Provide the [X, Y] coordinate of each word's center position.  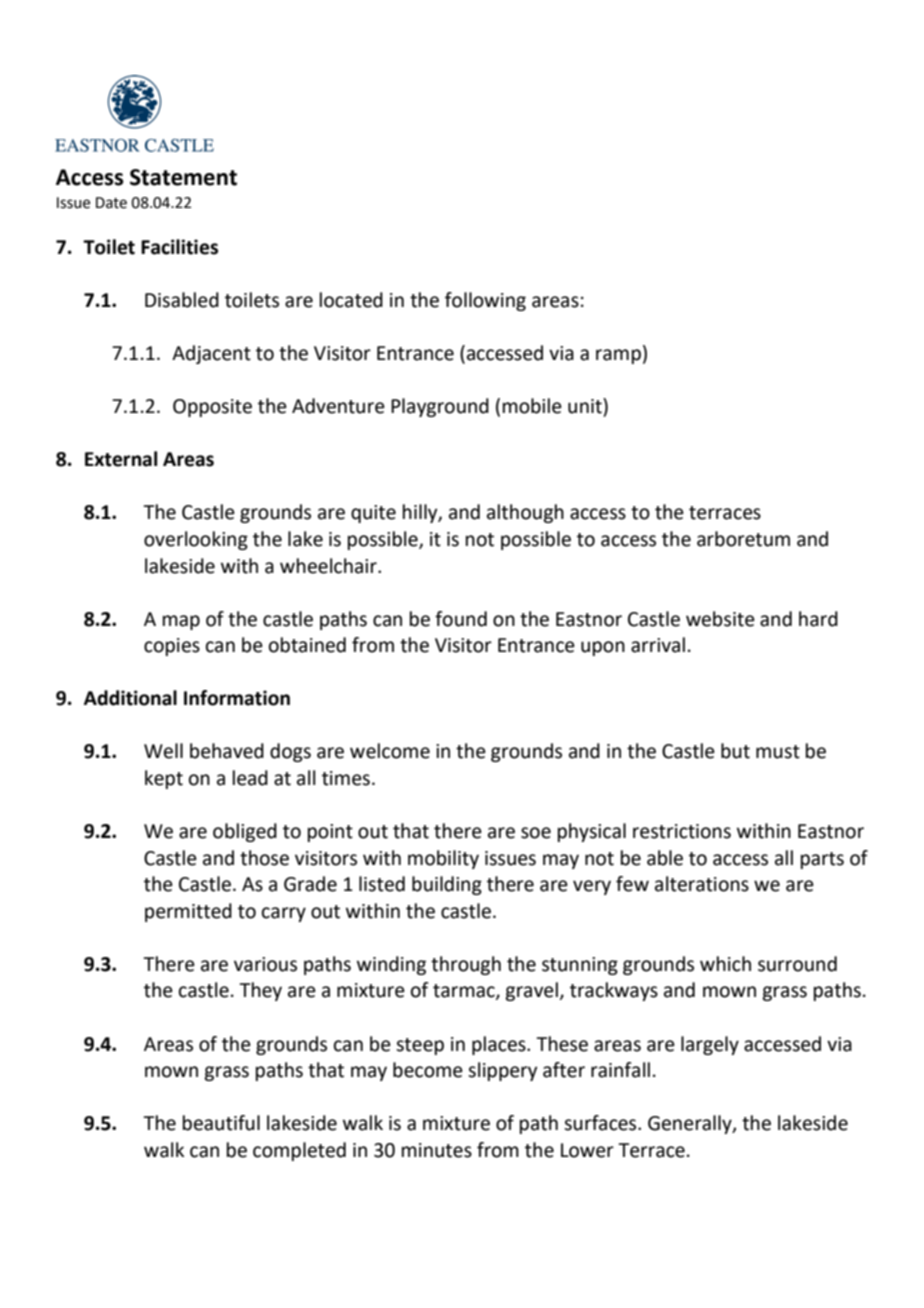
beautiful [221, 1123]
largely [710, 1045]
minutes [437, 1150]
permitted [188, 912]
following [485, 301]
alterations [702, 884]
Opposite [212, 408]
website [720, 619]
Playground [440, 407]
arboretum [743, 539]
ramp [618, 356]
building [447, 885]
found [461, 619]
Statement [183, 177]
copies [172, 647]
